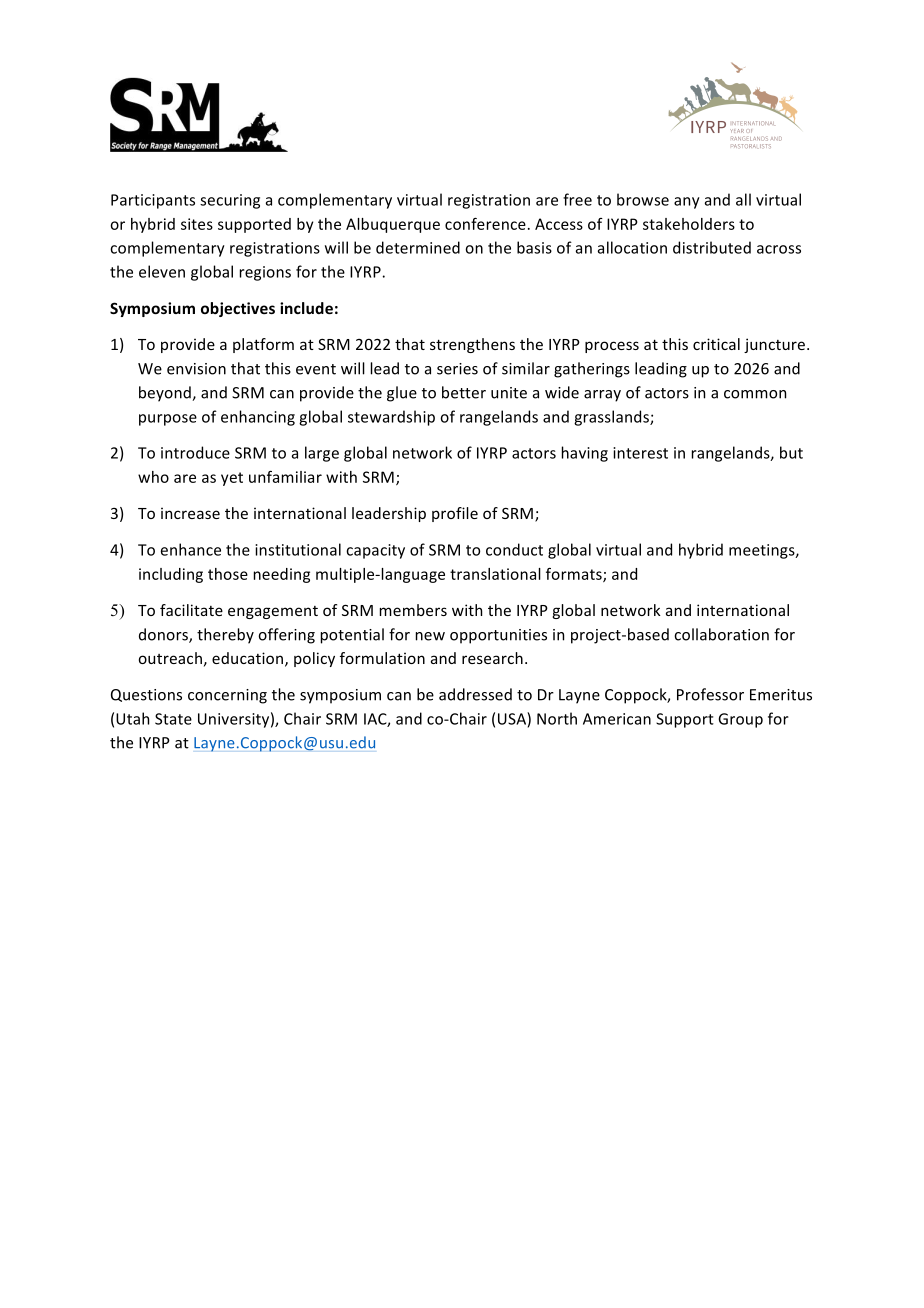  What do you see at coordinates (755, 394) in the screenshot?
I see `common` at bounding box center [755, 394].
